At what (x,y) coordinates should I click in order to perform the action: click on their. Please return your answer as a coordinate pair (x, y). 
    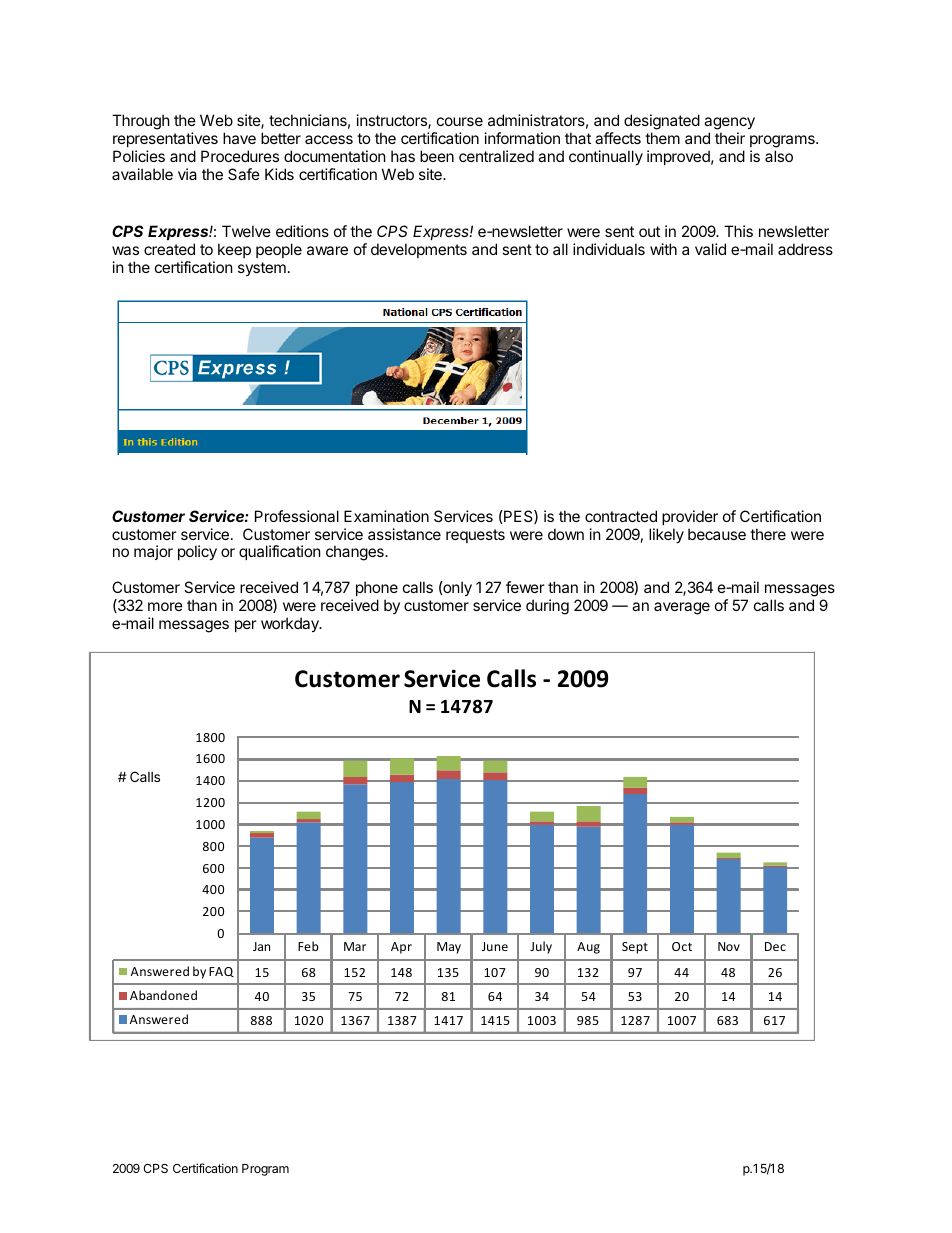
    Looking at the image, I should click on (730, 138).
